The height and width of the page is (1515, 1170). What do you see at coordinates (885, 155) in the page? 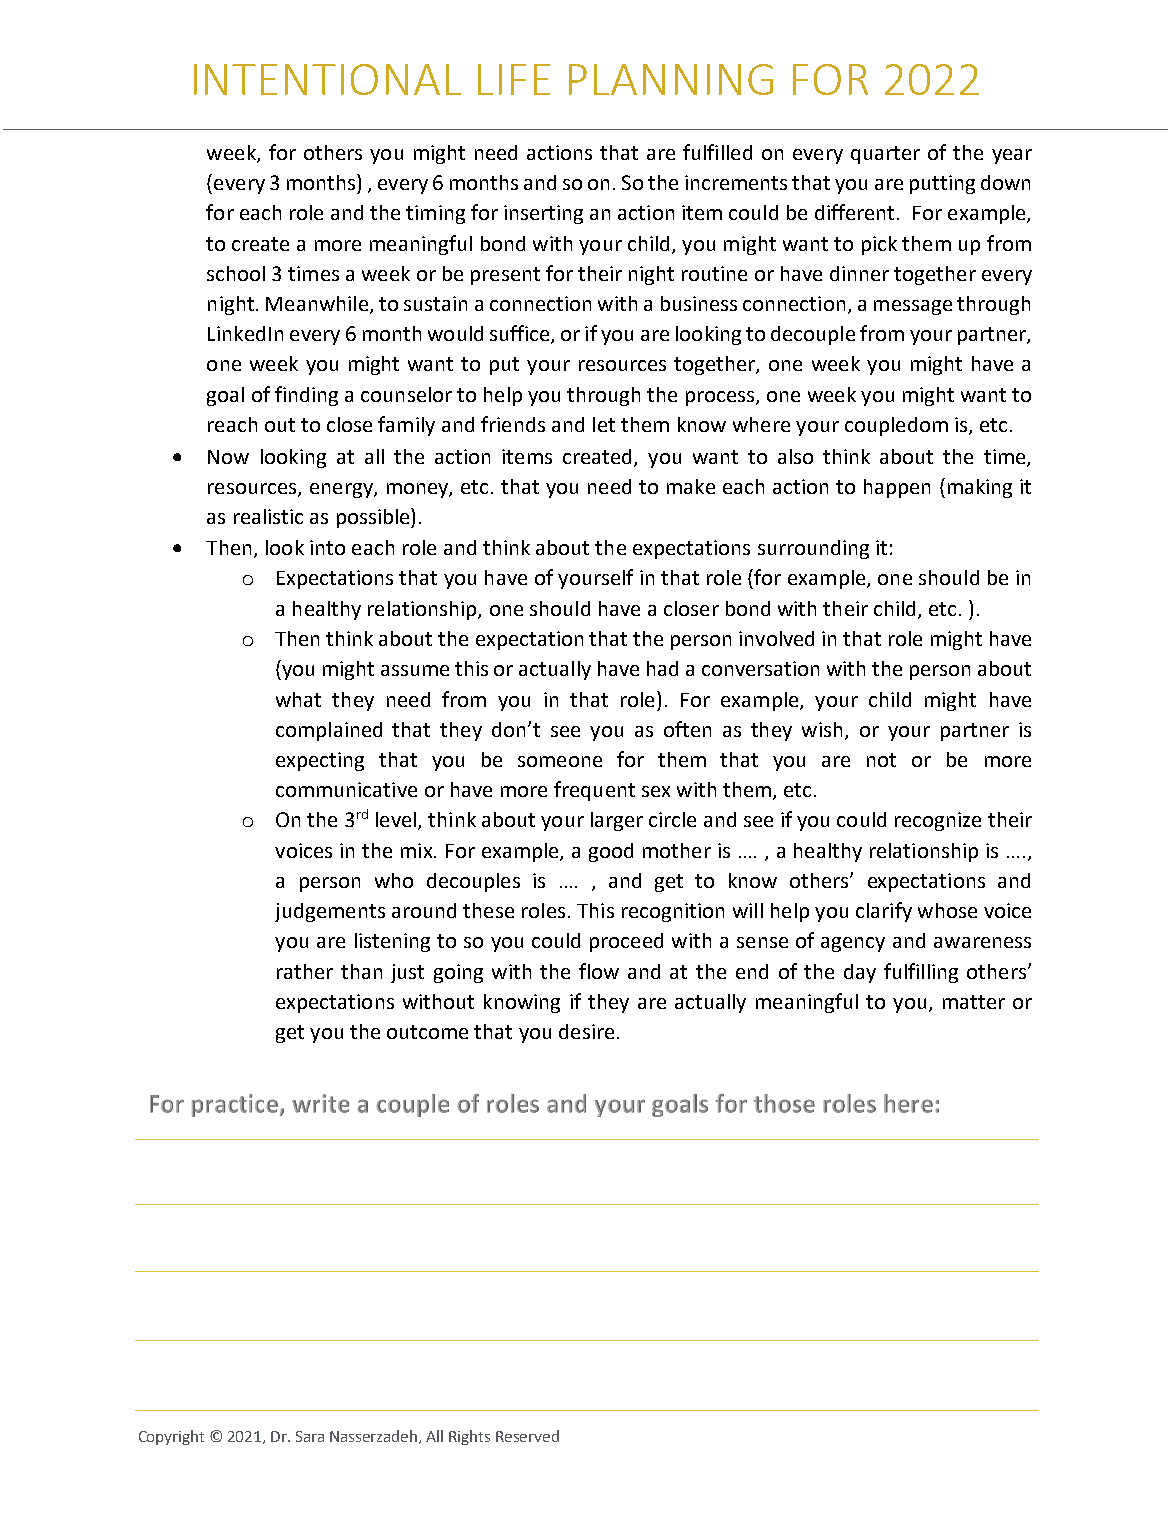
I see `quarter` at bounding box center [885, 155].
